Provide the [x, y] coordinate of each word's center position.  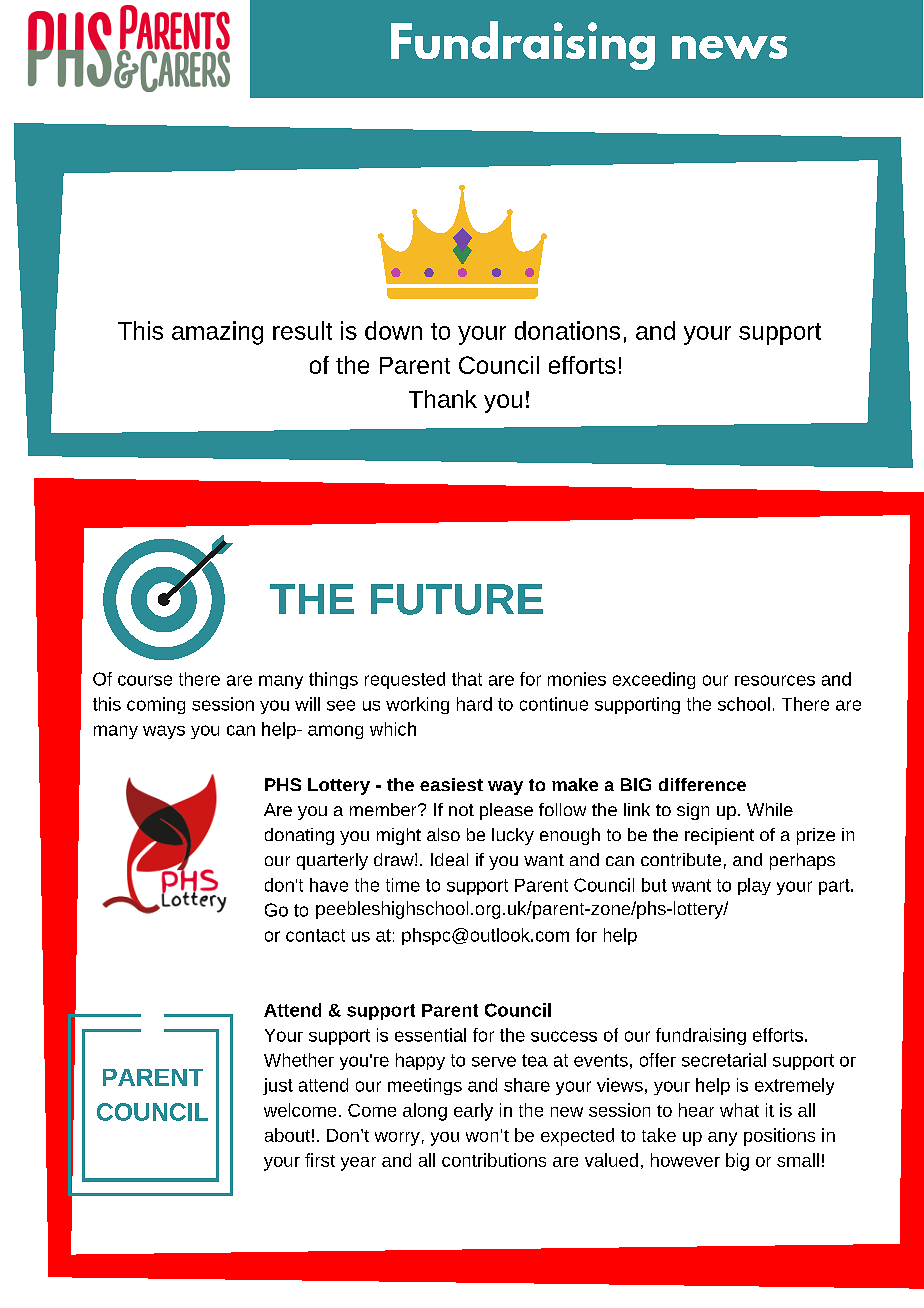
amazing [217, 333]
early [473, 1112]
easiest [451, 784]
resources [775, 680]
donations [567, 330]
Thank [443, 399]
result [302, 330]
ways [164, 732]
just [278, 1086]
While [770, 809]
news [729, 47]
